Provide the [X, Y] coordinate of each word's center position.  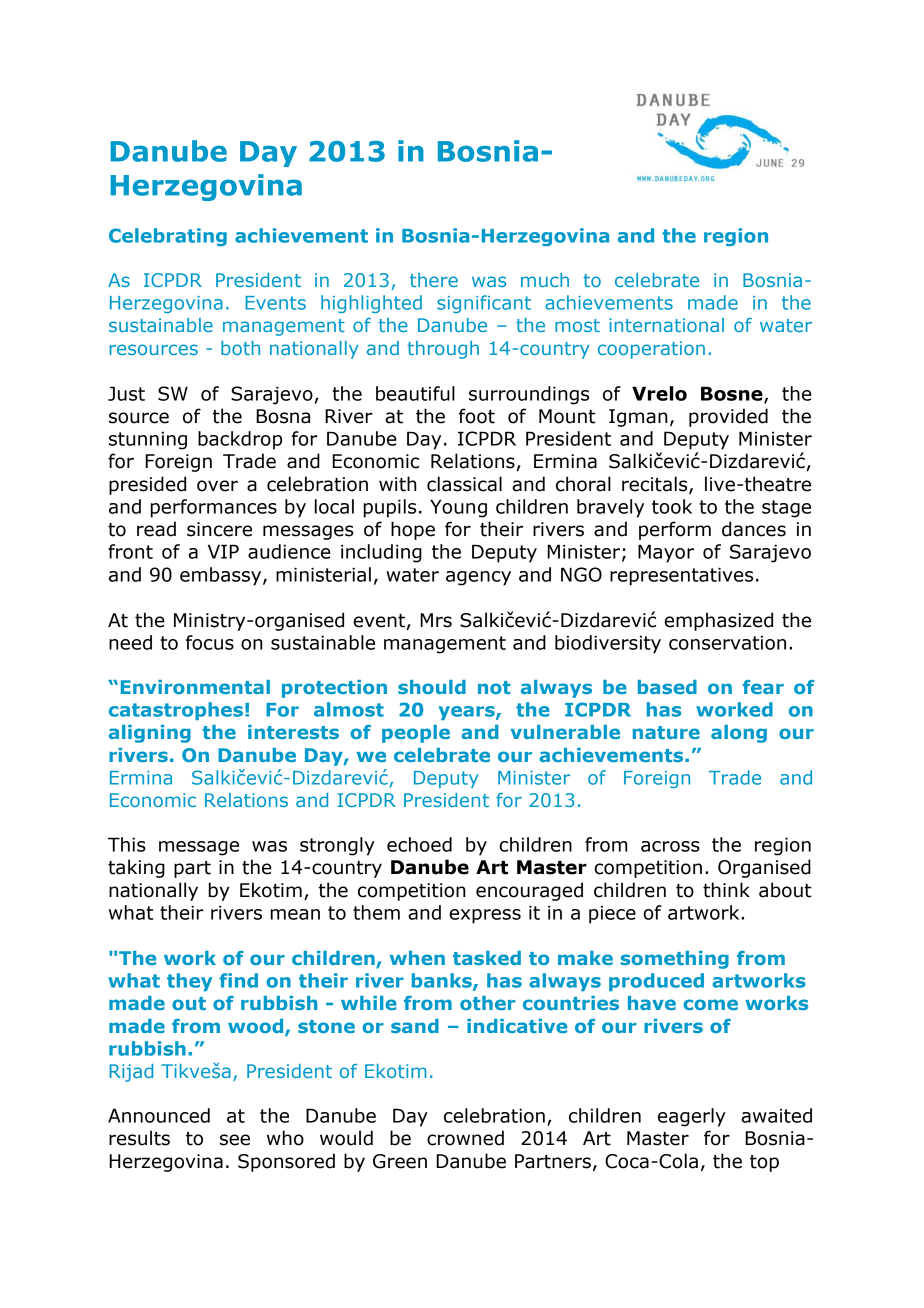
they [189, 982]
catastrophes [176, 711]
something [675, 960]
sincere [219, 529]
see [235, 1140]
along [739, 734]
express [485, 916]
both [240, 348]
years [468, 713]
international [666, 325]
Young [458, 508]
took [672, 506]
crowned [465, 1138]
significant [484, 304]
